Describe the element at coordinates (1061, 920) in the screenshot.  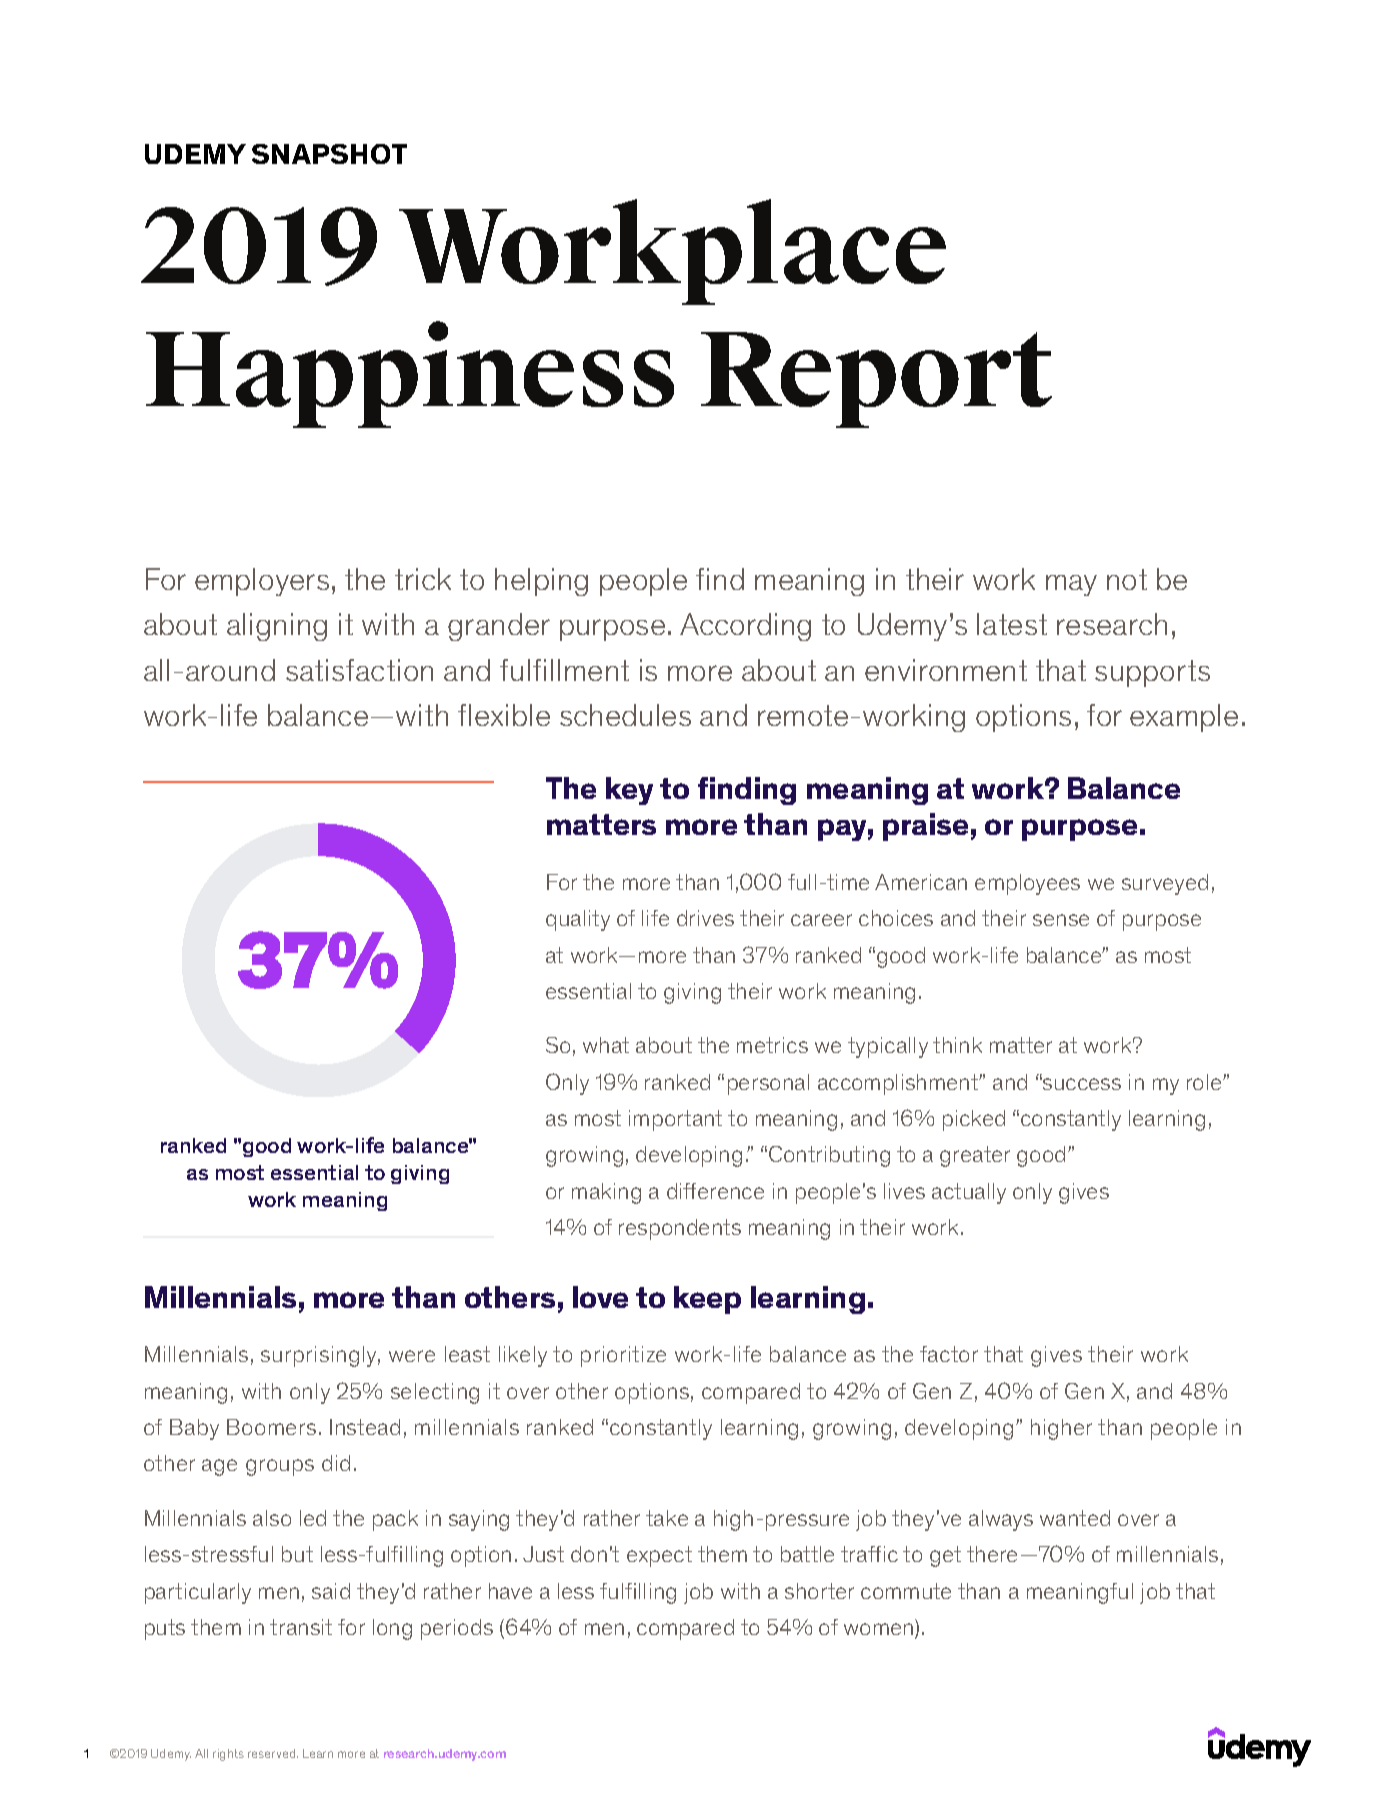
I see `sense` at that location.
